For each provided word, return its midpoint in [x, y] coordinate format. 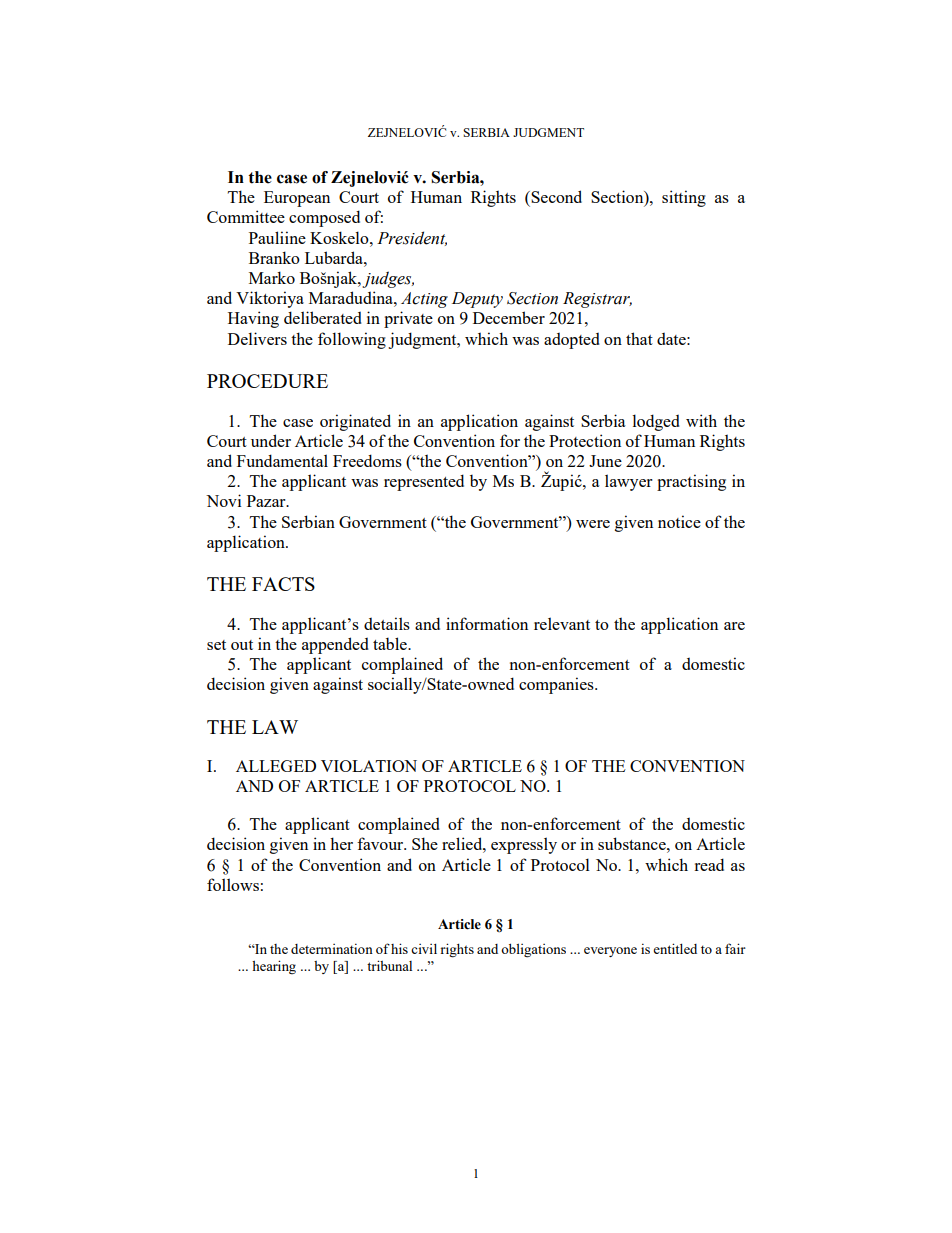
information [487, 623]
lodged [656, 422]
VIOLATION [369, 766]
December [509, 317]
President [412, 238]
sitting [684, 198]
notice [679, 521]
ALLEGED [276, 766]
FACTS [283, 584]
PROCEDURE [267, 381]
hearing [274, 967]
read [709, 864]
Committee [246, 216]
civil [424, 949]
